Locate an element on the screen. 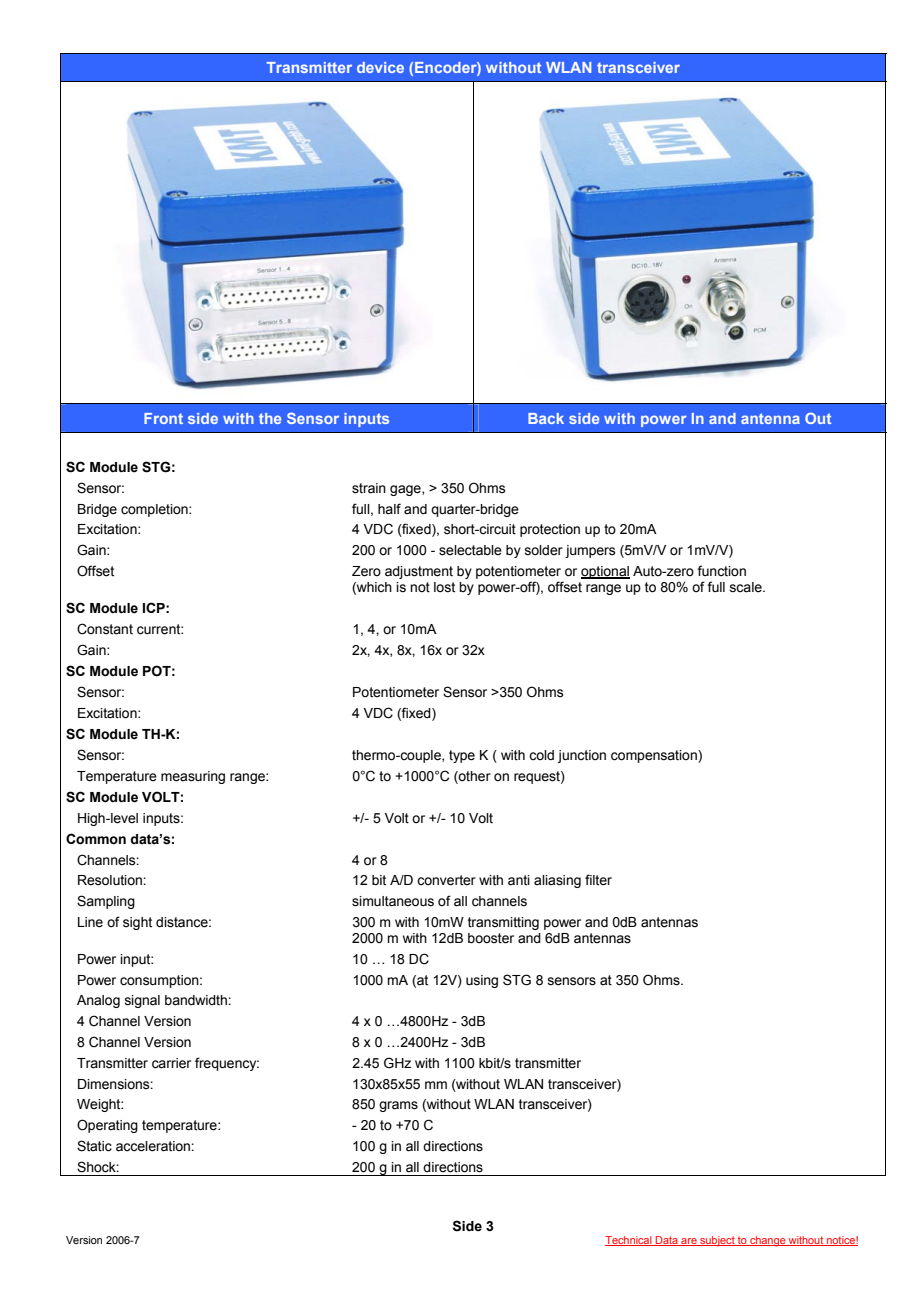  acceleration is located at coordinates (154, 1146).
